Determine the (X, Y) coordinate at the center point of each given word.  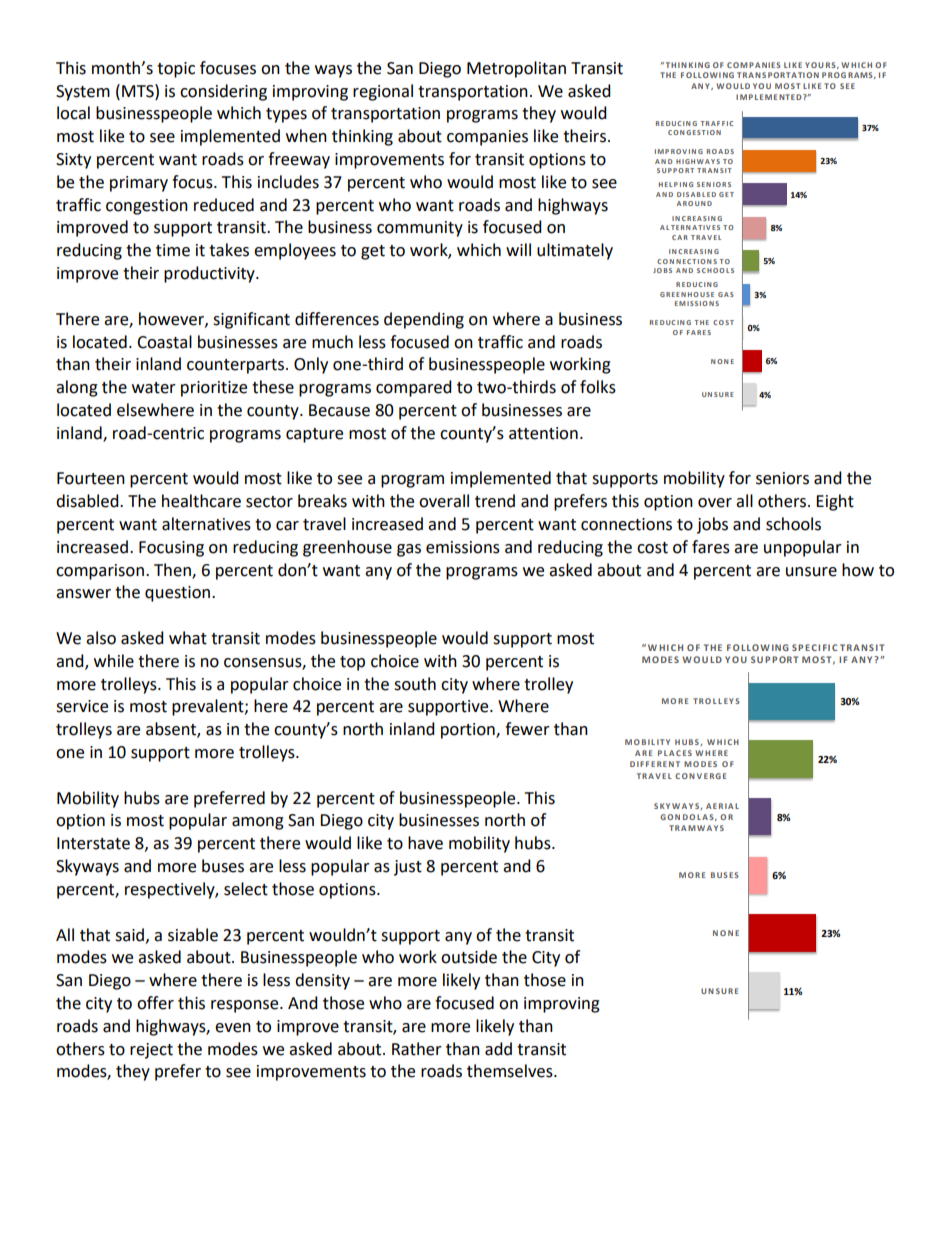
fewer (527, 729)
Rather (417, 1049)
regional (383, 92)
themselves (511, 1071)
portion (469, 731)
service (82, 706)
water (154, 388)
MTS (139, 91)
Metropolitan (516, 69)
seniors (782, 478)
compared (414, 388)
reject (151, 1051)
